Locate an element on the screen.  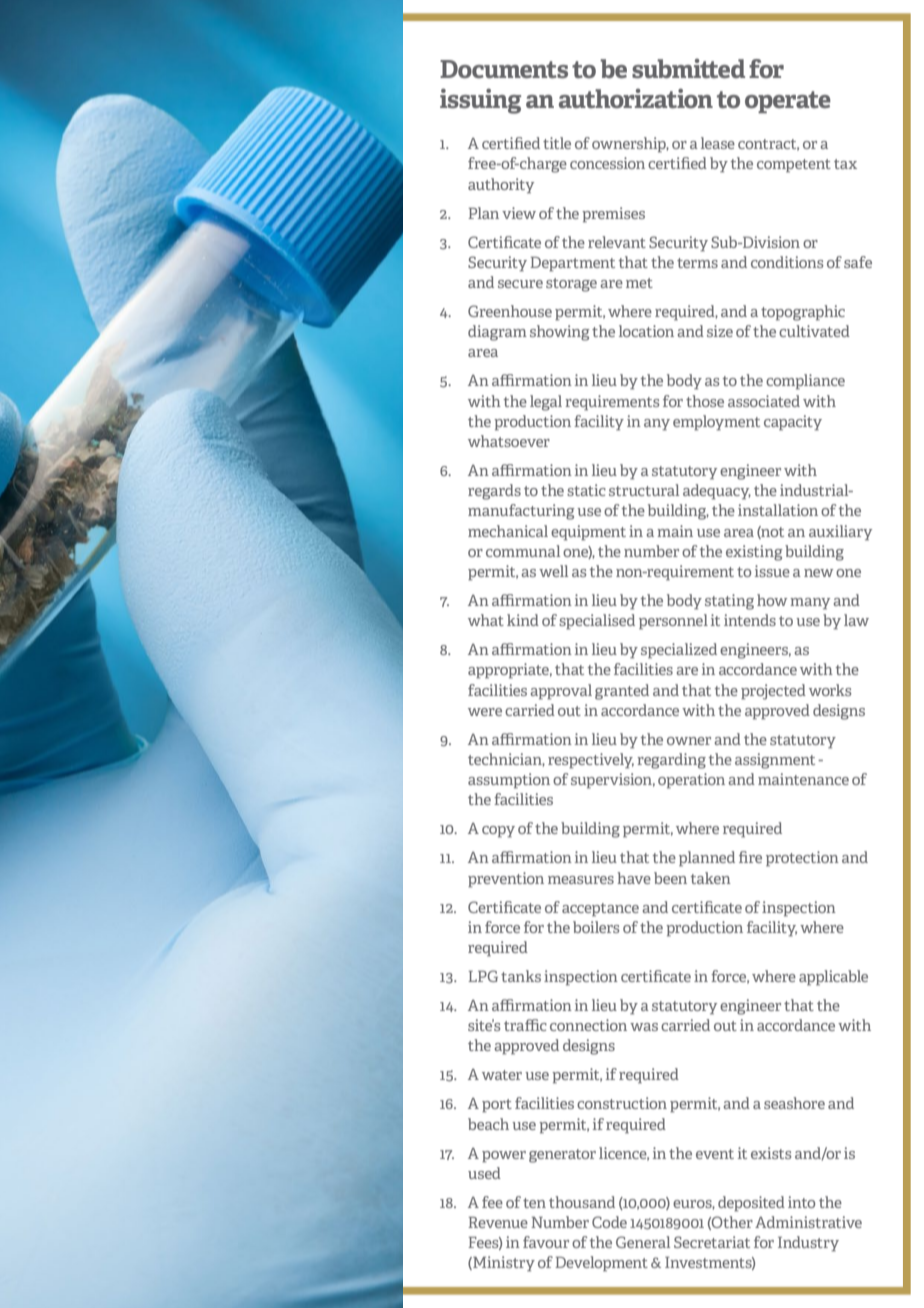
works is located at coordinates (830, 690).
